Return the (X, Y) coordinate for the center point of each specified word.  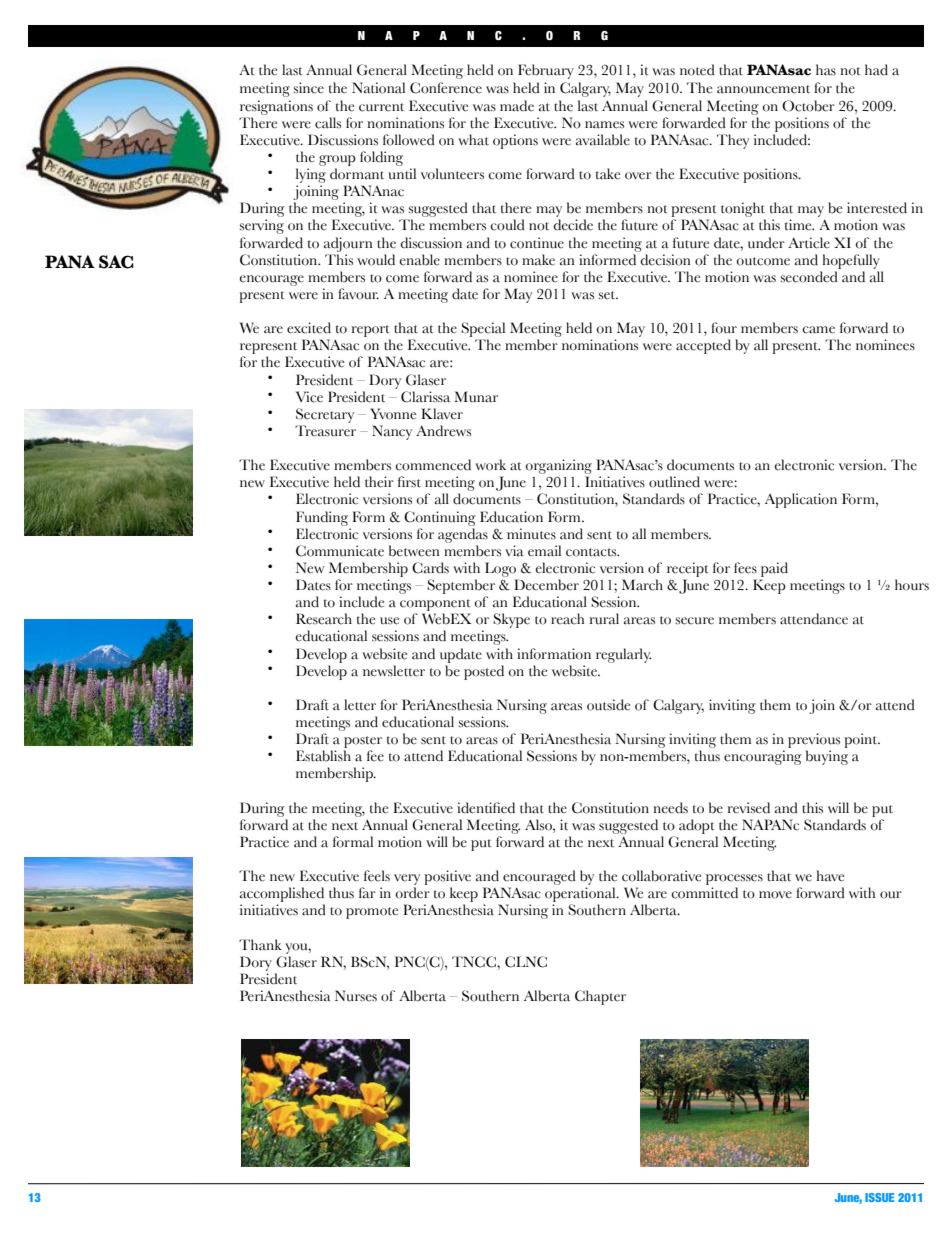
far (367, 893)
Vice (309, 397)
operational (581, 896)
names (604, 125)
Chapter (600, 997)
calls (328, 123)
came (818, 330)
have (830, 876)
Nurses (356, 996)
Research (324, 619)
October (808, 106)
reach (568, 619)
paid (774, 569)
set (608, 295)
